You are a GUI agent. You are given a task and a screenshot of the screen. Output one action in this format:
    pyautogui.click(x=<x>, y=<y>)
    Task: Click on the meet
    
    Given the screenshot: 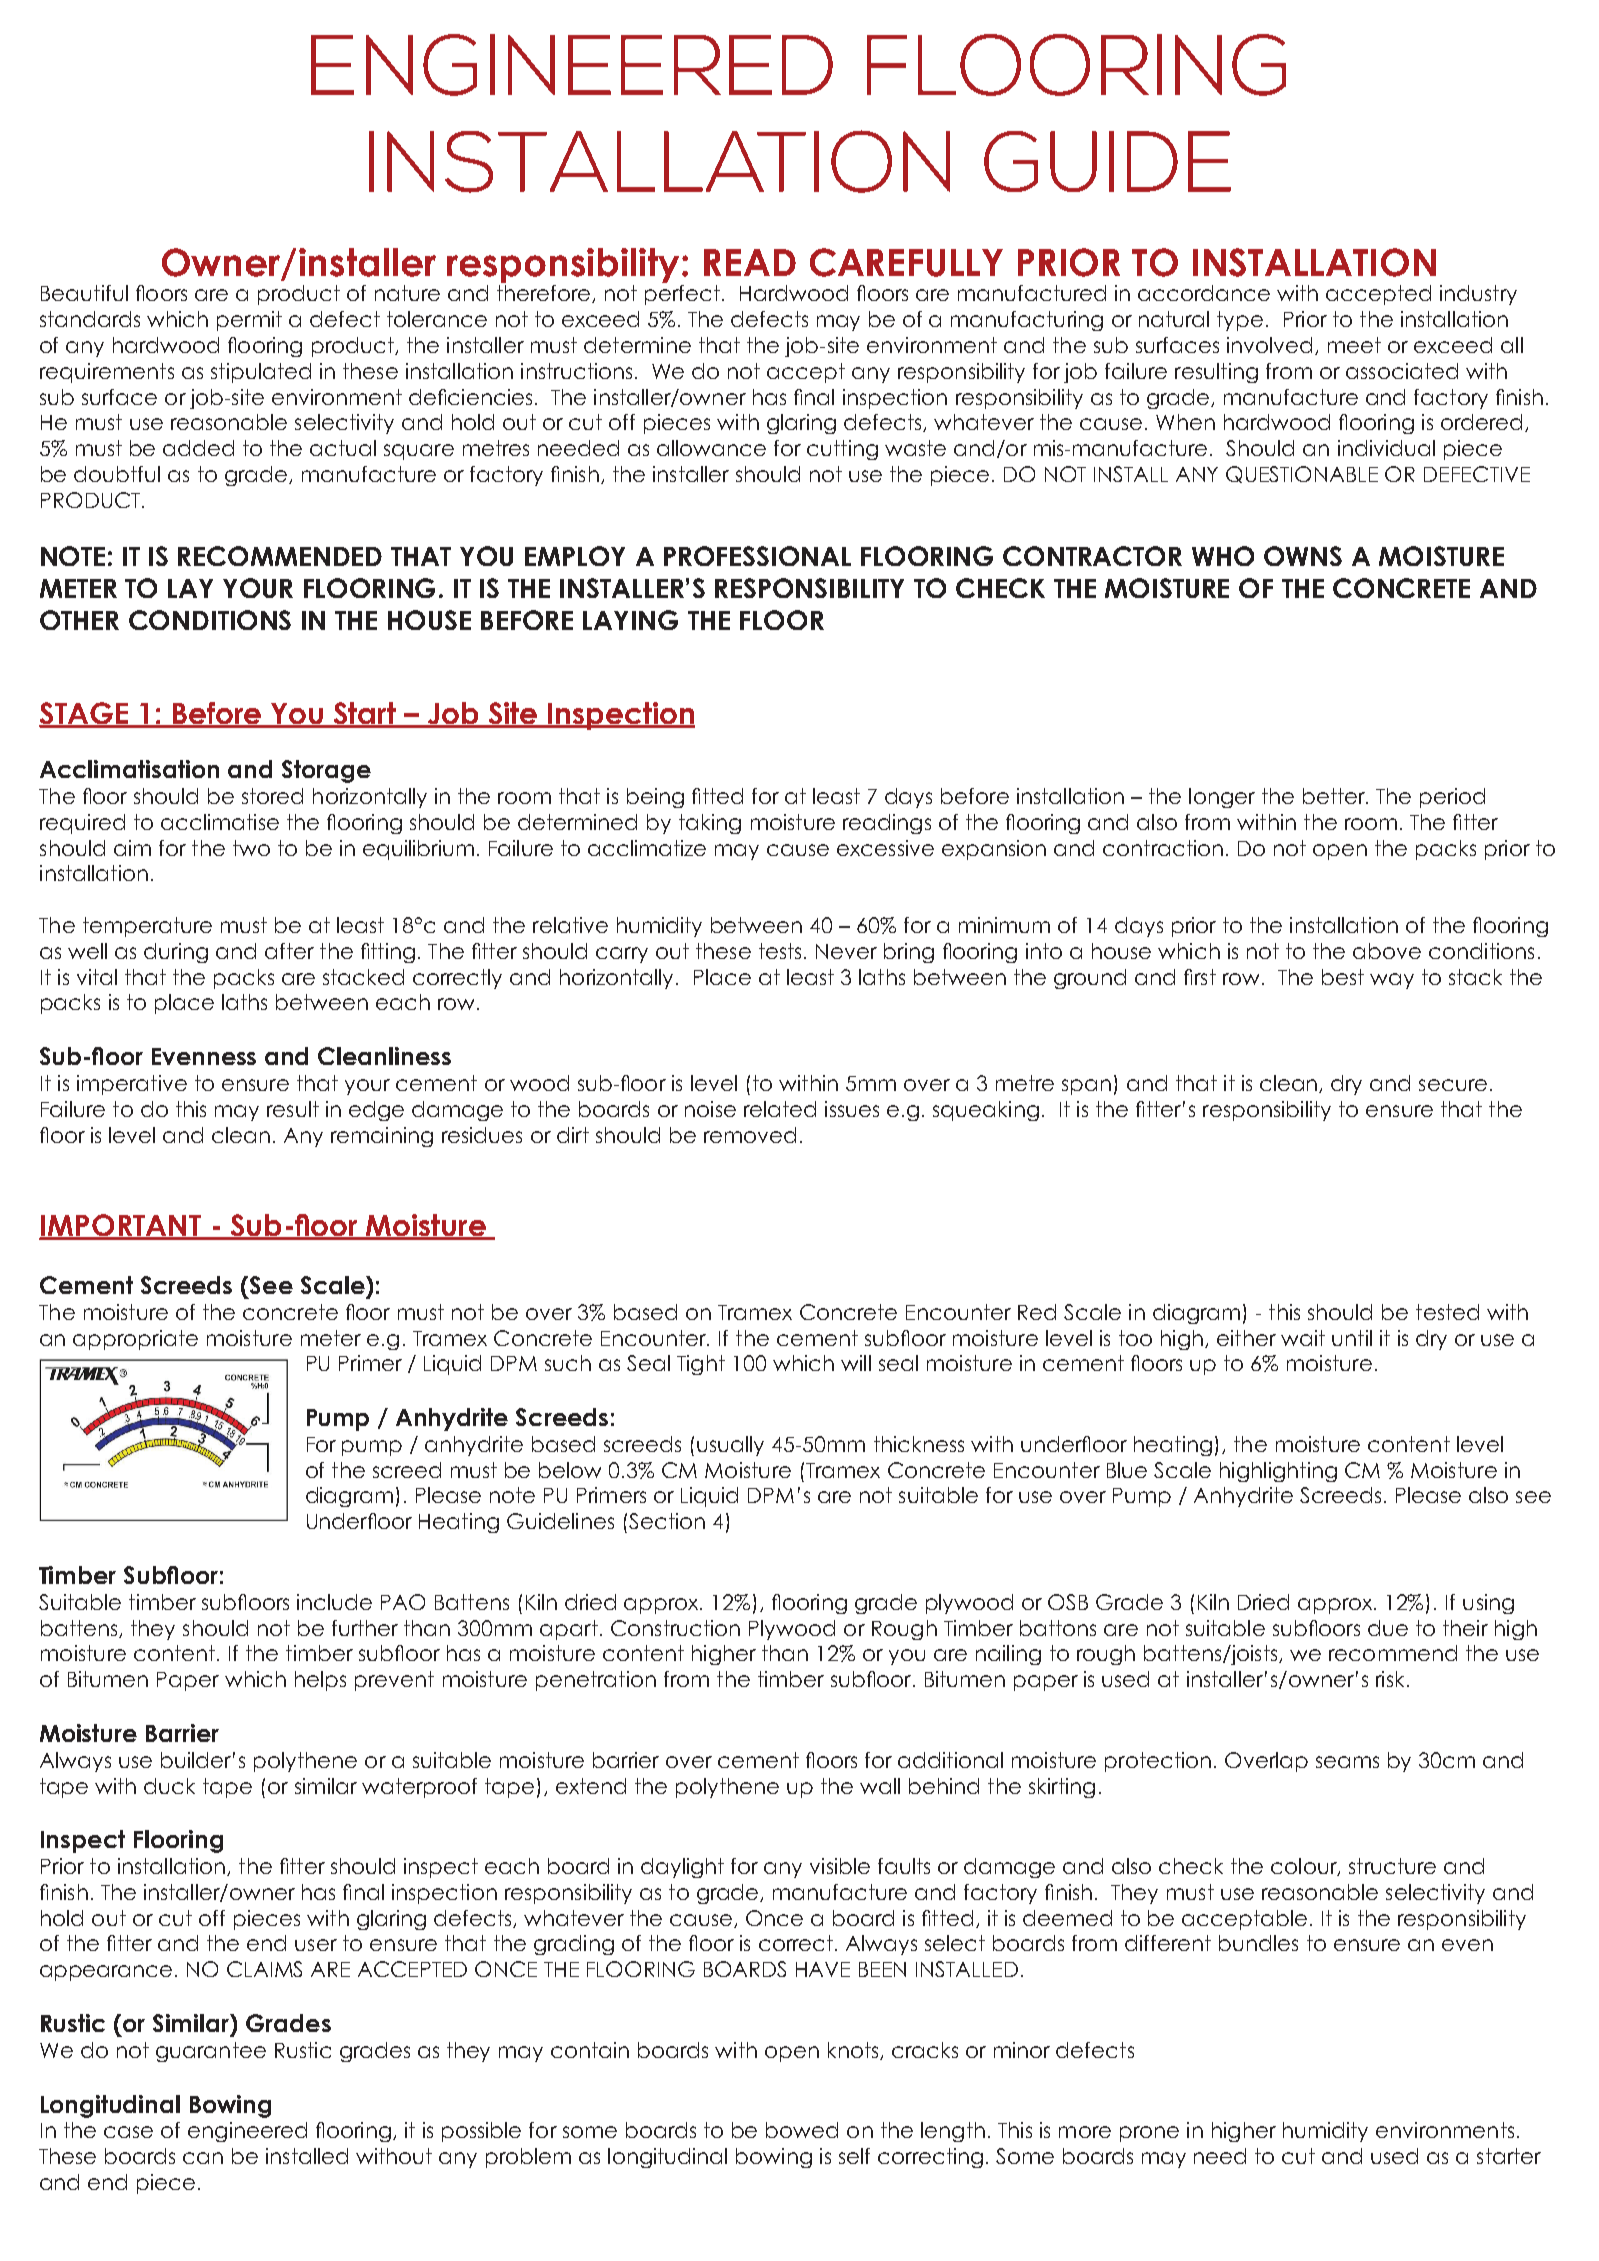 What is the action you would take?
    pyautogui.click(x=1354, y=345)
